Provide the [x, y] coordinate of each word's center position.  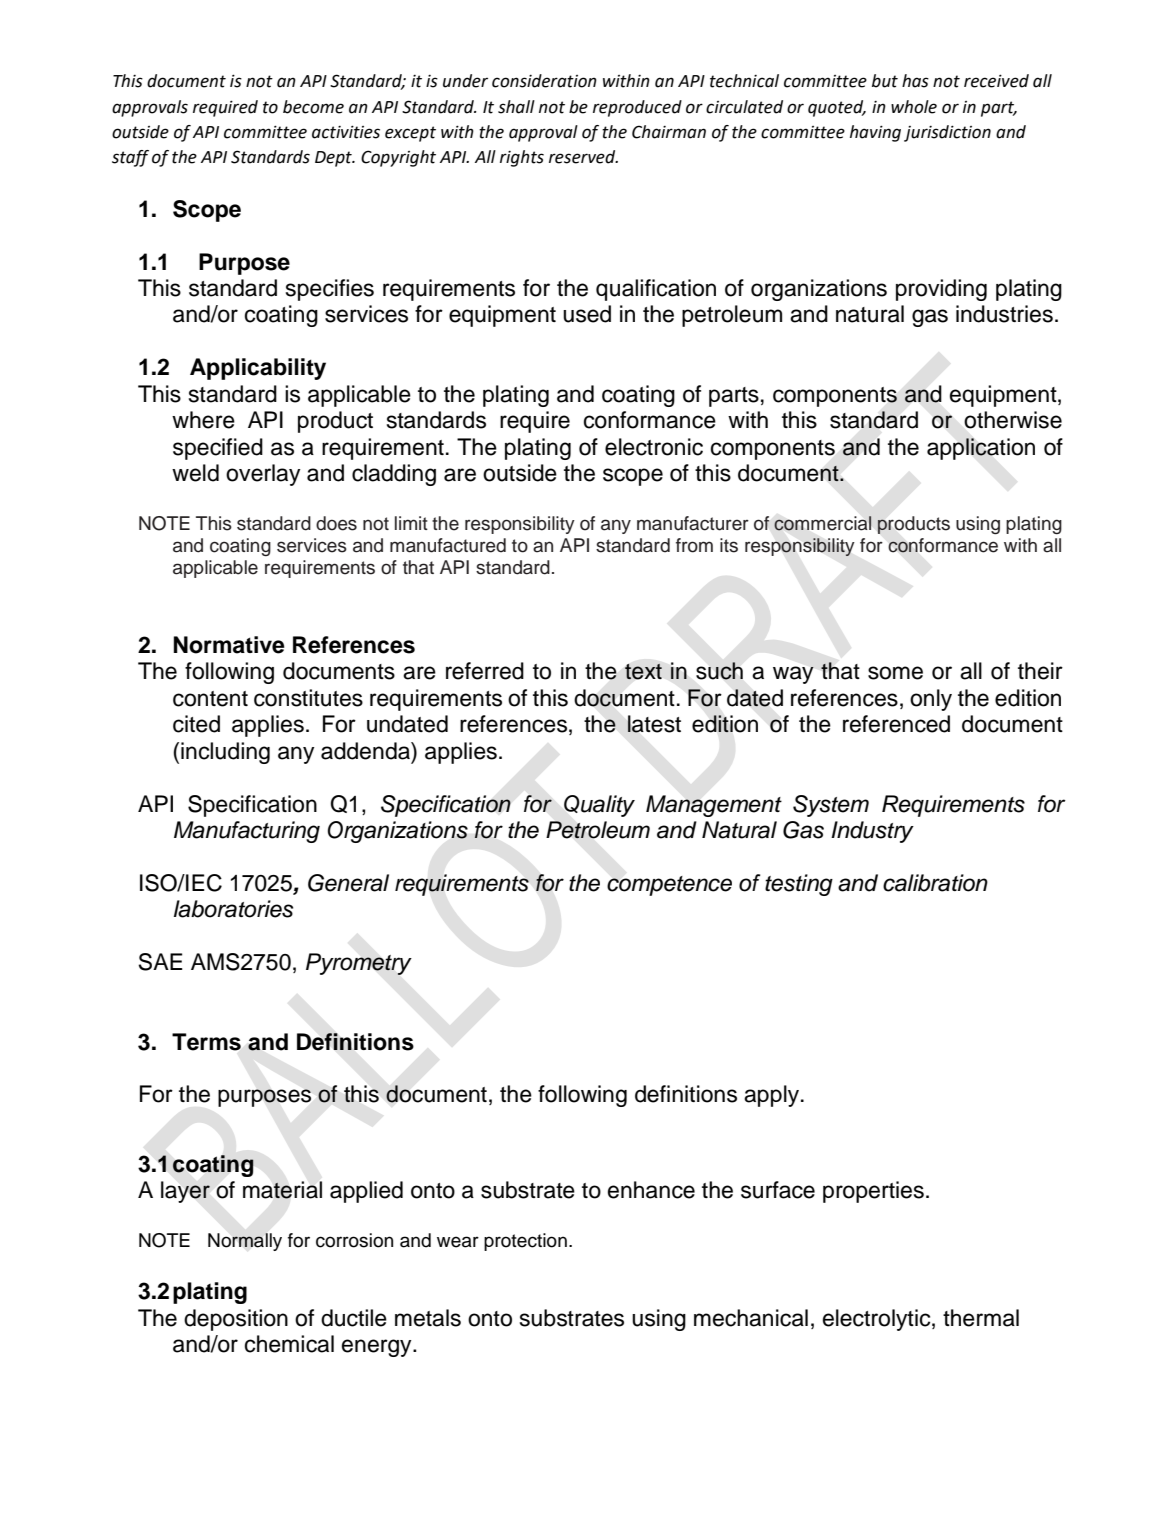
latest [654, 724]
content [210, 699]
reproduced [637, 108]
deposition [236, 1320]
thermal [981, 1318]
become [313, 107]
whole [914, 107]
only [931, 700]
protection [525, 1242]
